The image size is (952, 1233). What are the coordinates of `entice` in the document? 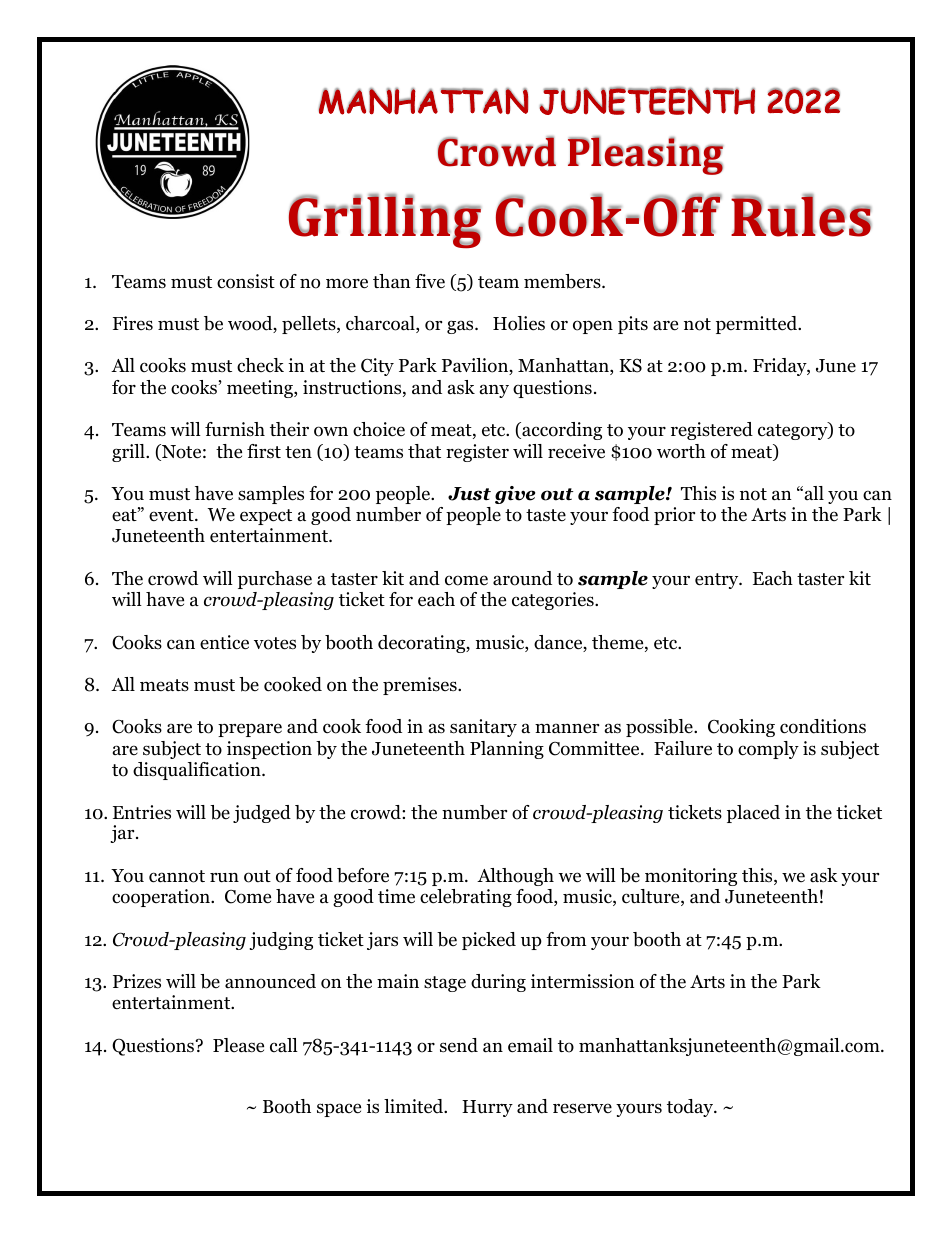 It's located at (224, 642).
